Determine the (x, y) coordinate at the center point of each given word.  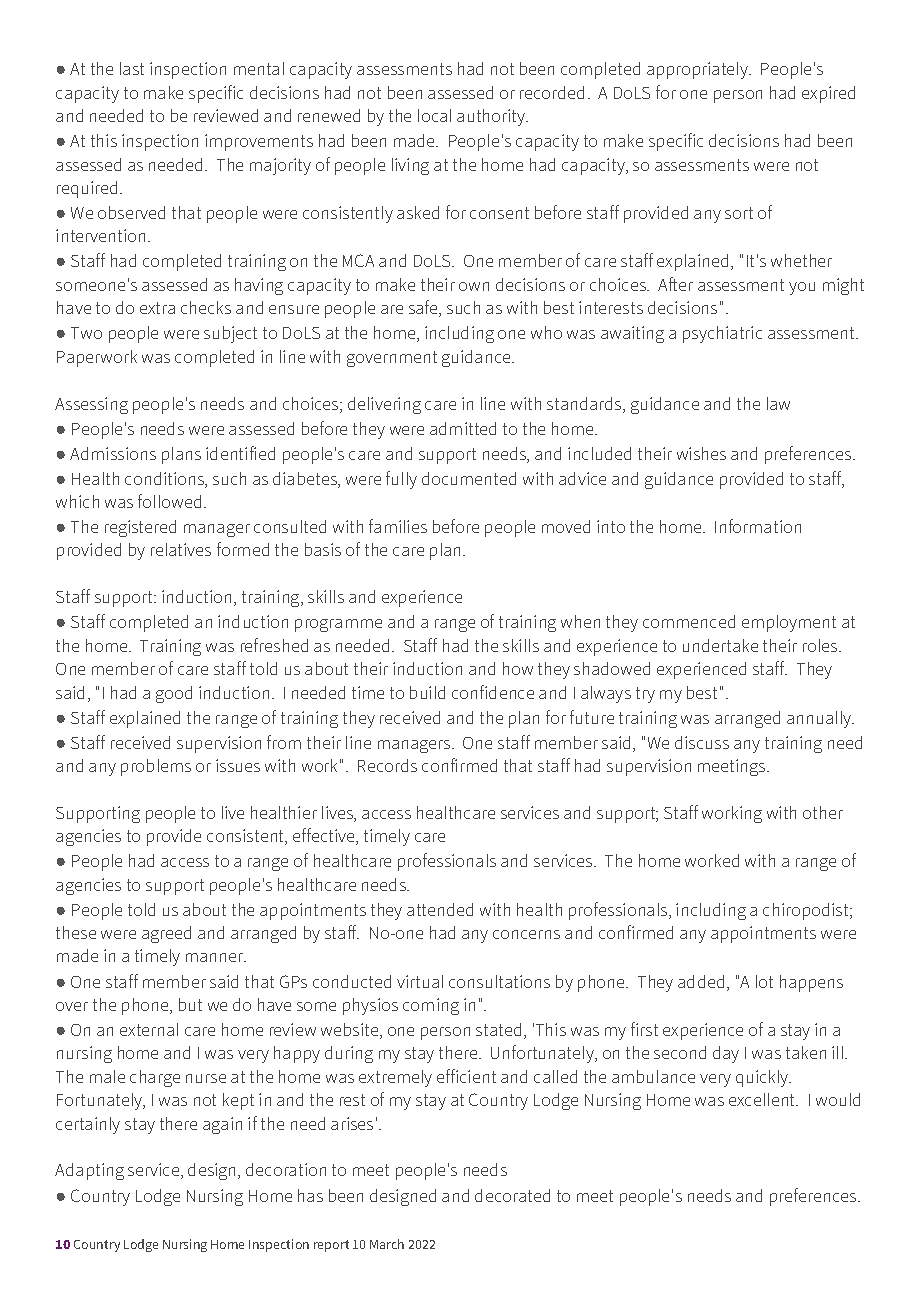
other (823, 812)
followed (169, 501)
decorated (512, 1195)
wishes (701, 453)
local (434, 115)
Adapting (89, 1171)
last (132, 68)
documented (469, 478)
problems (156, 767)
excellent (763, 1099)
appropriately (699, 70)
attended (440, 909)
